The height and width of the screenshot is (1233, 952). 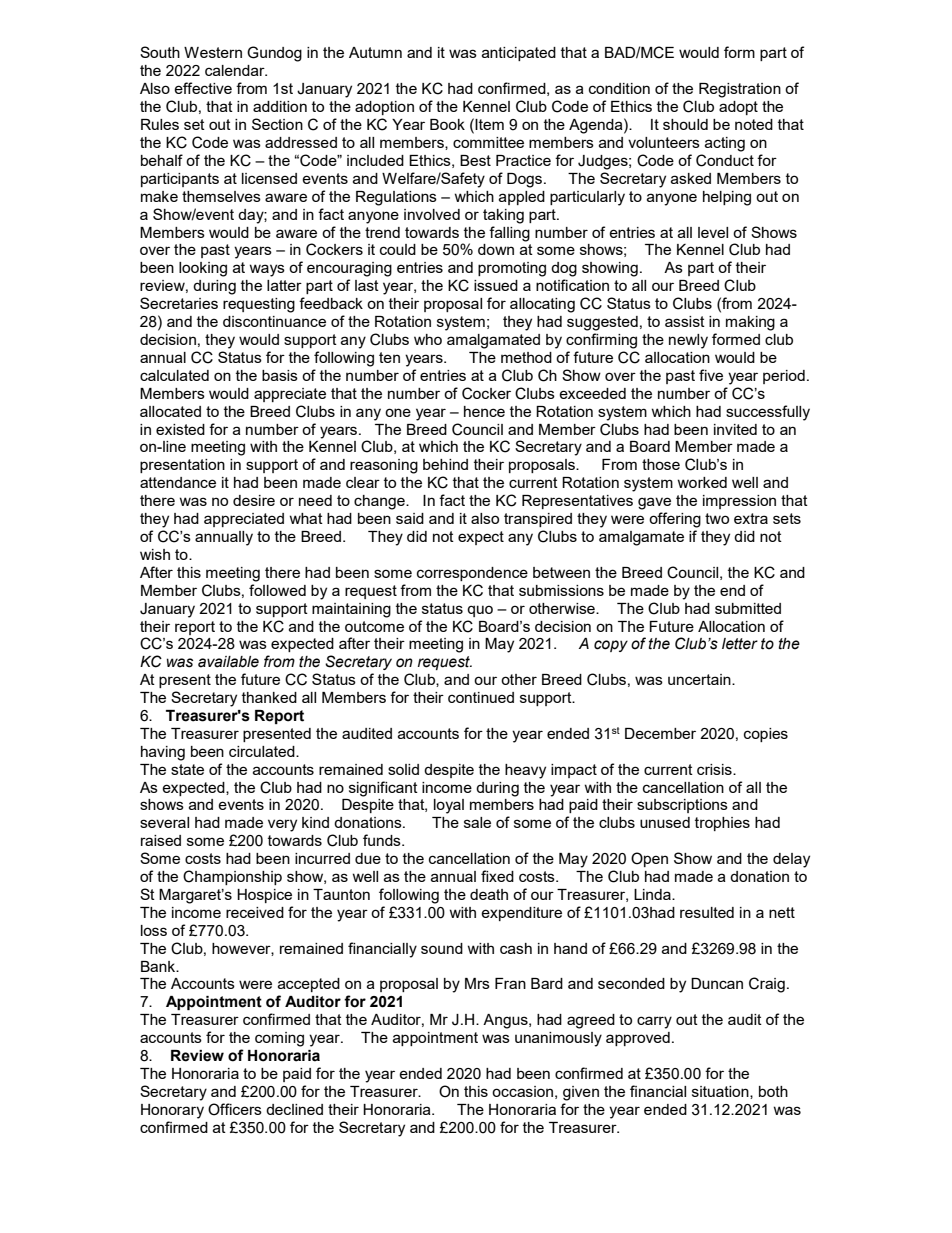 What do you see at coordinates (235, 1109) in the screenshot?
I see `Officers` at bounding box center [235, 1109].
